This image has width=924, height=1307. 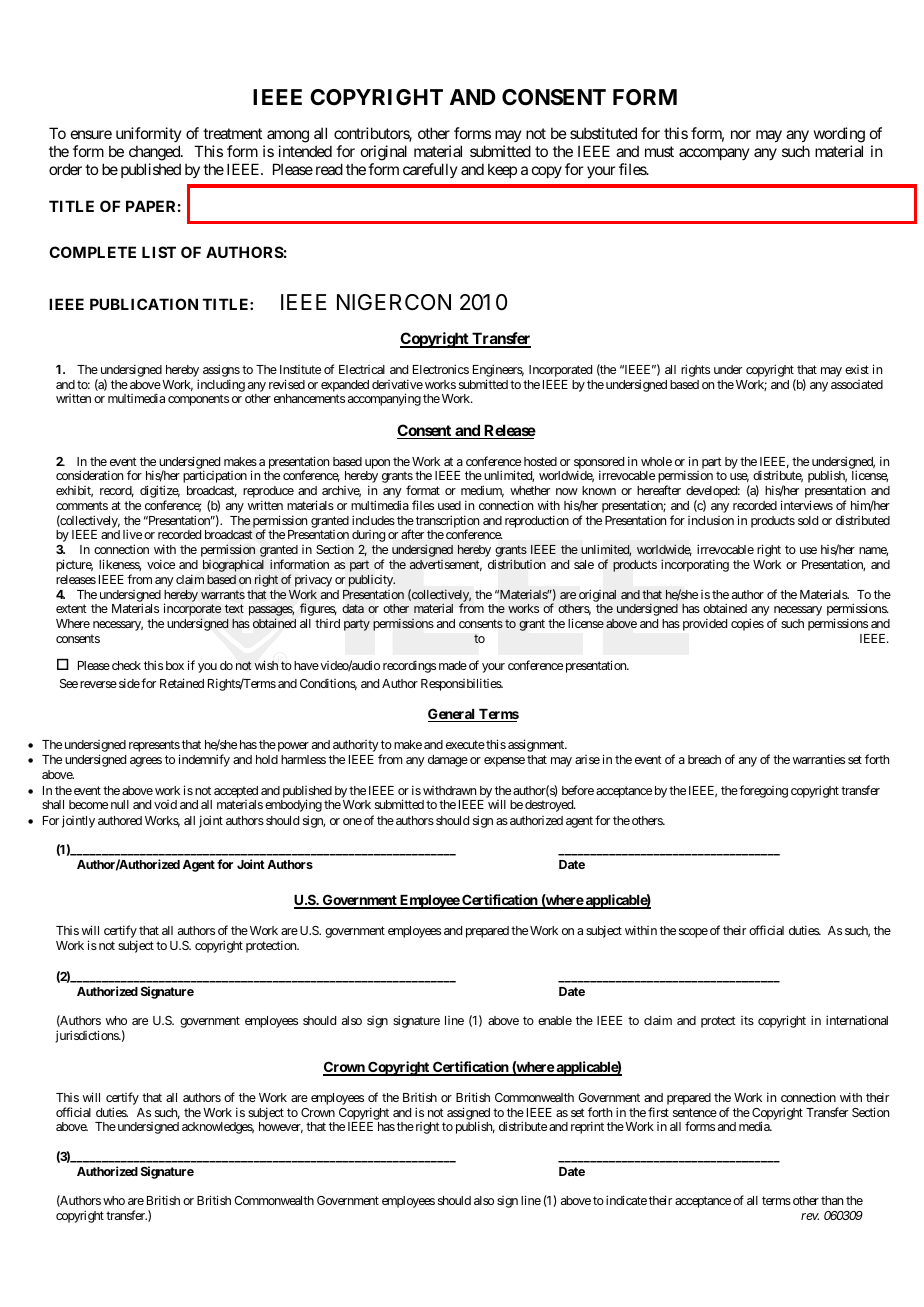 I want to click on jurisdictions, so click(x=87, y=1036).
